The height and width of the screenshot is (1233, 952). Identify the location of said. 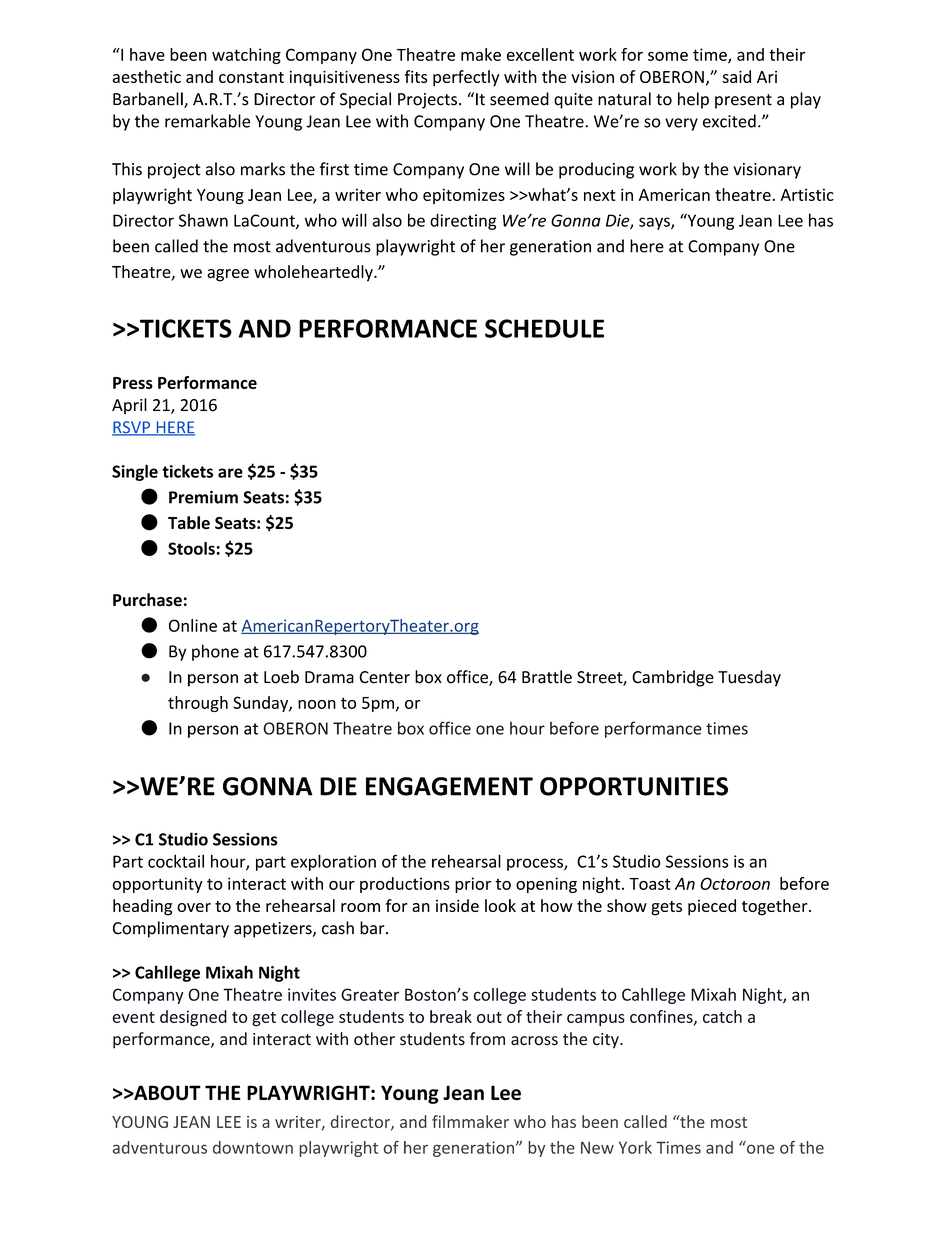
(736, 76).
